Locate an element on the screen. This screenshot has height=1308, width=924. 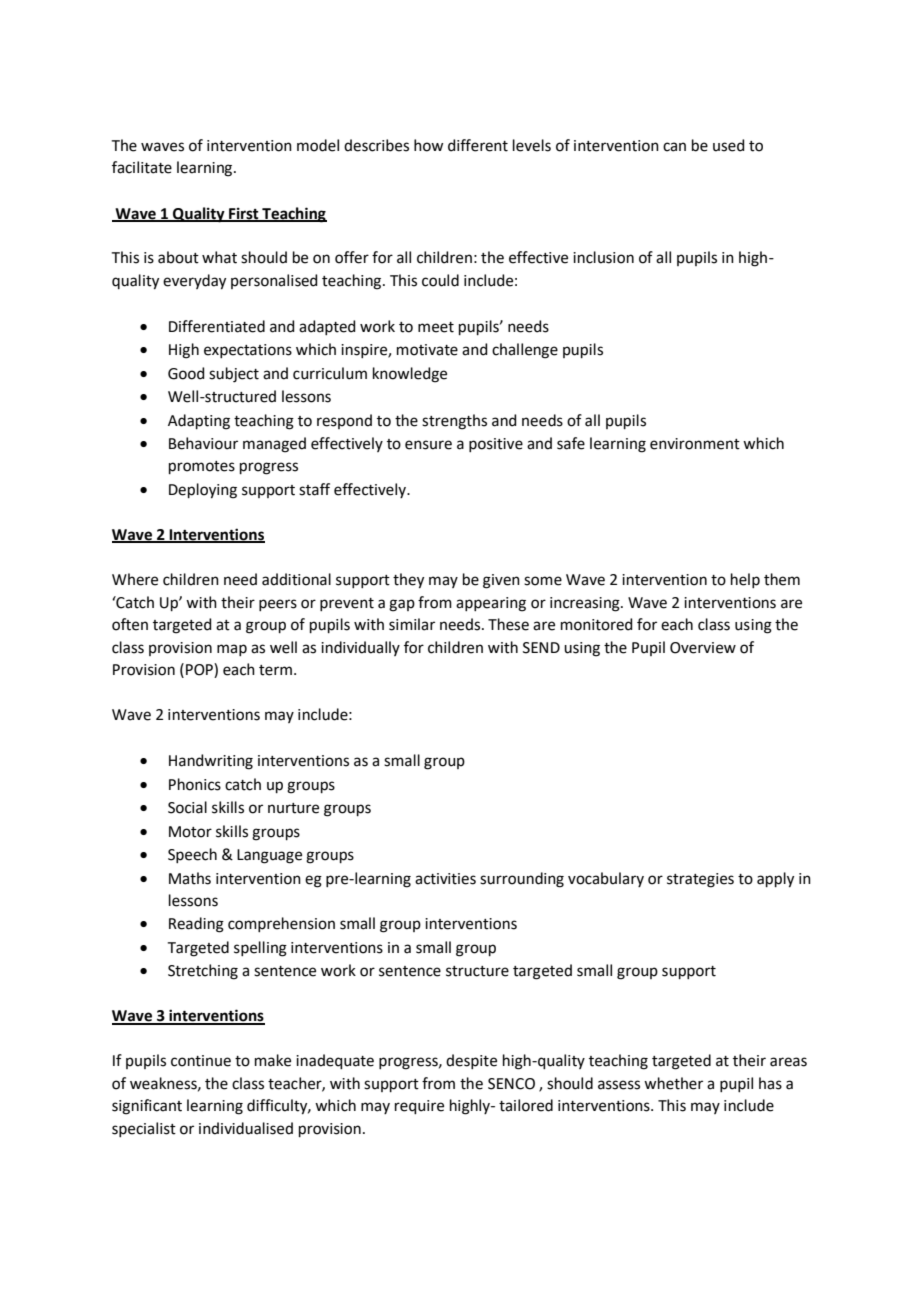
used is located at coordinates (729, 145).
